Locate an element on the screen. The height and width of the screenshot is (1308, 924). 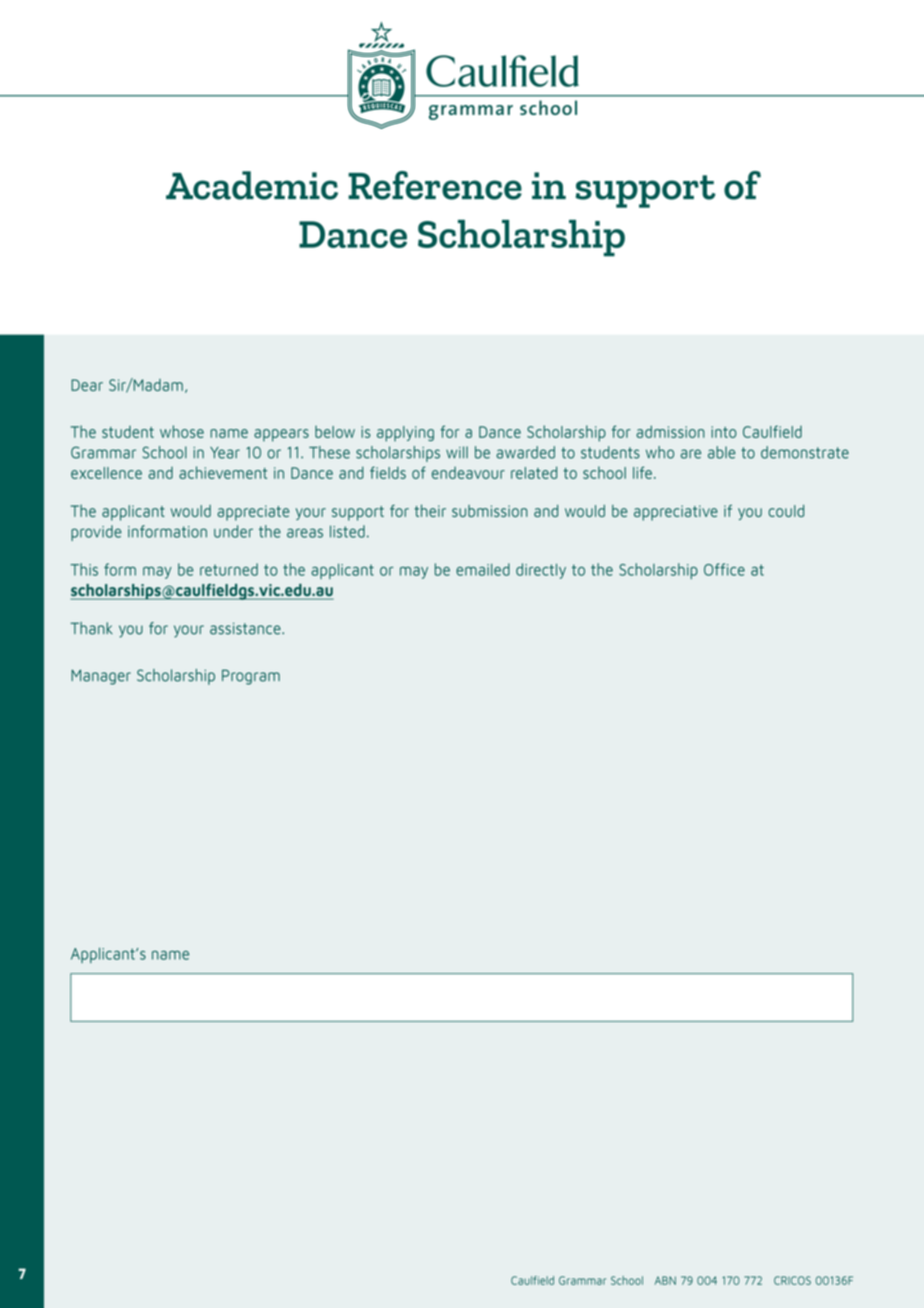
achievement is located at coordinates (223, 472).
